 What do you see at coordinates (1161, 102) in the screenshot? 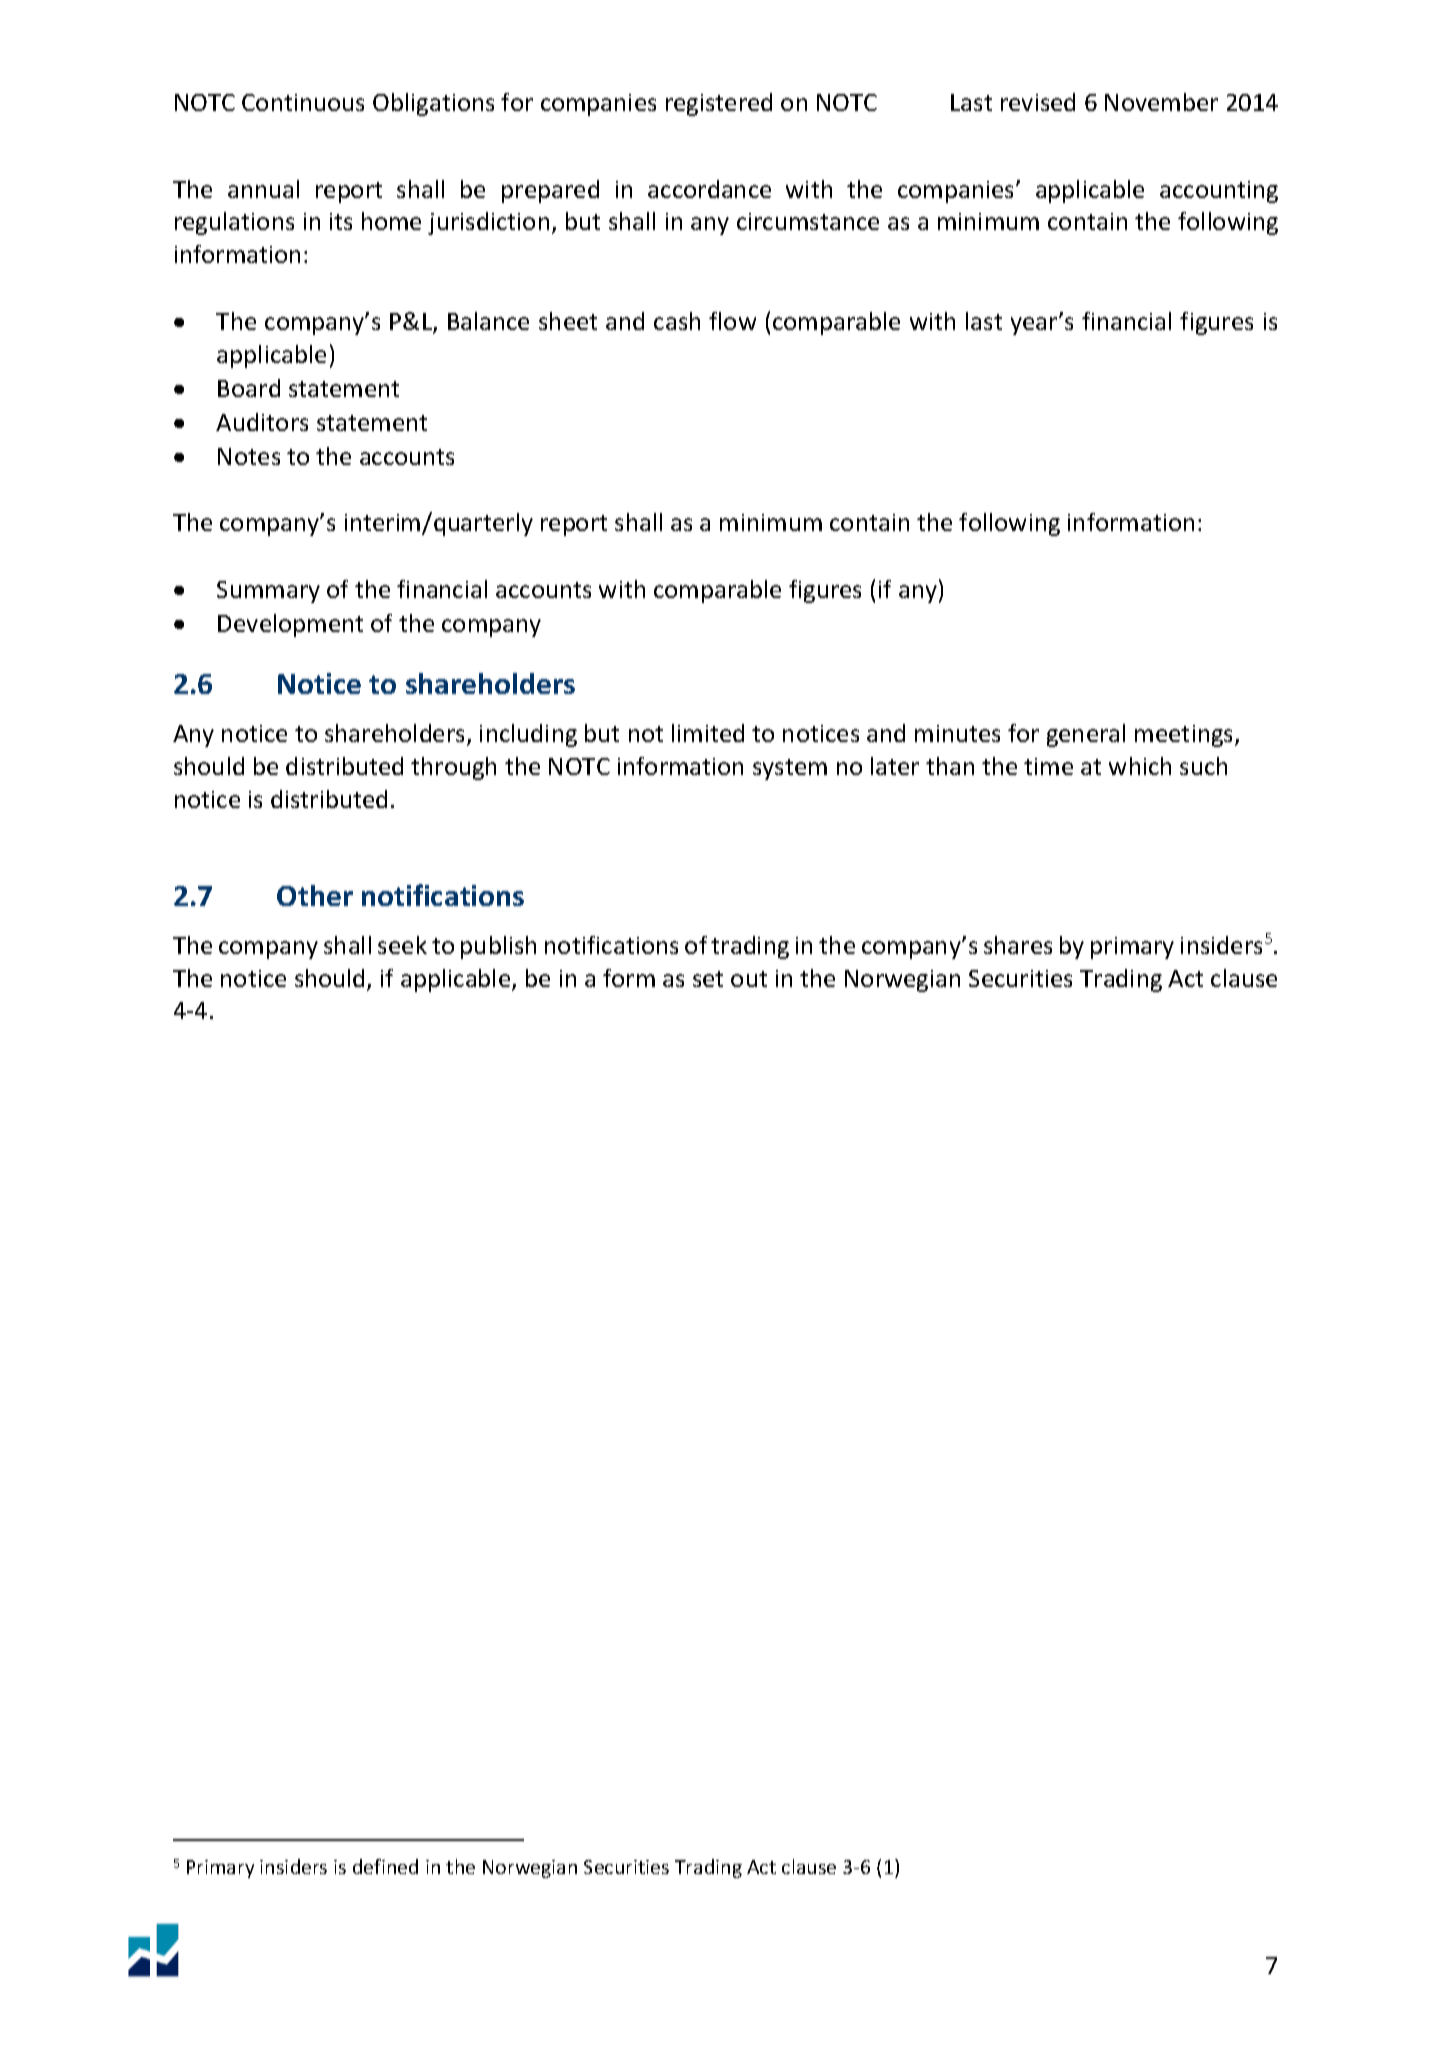
I see `November` at bounding box center [1161, 102].
